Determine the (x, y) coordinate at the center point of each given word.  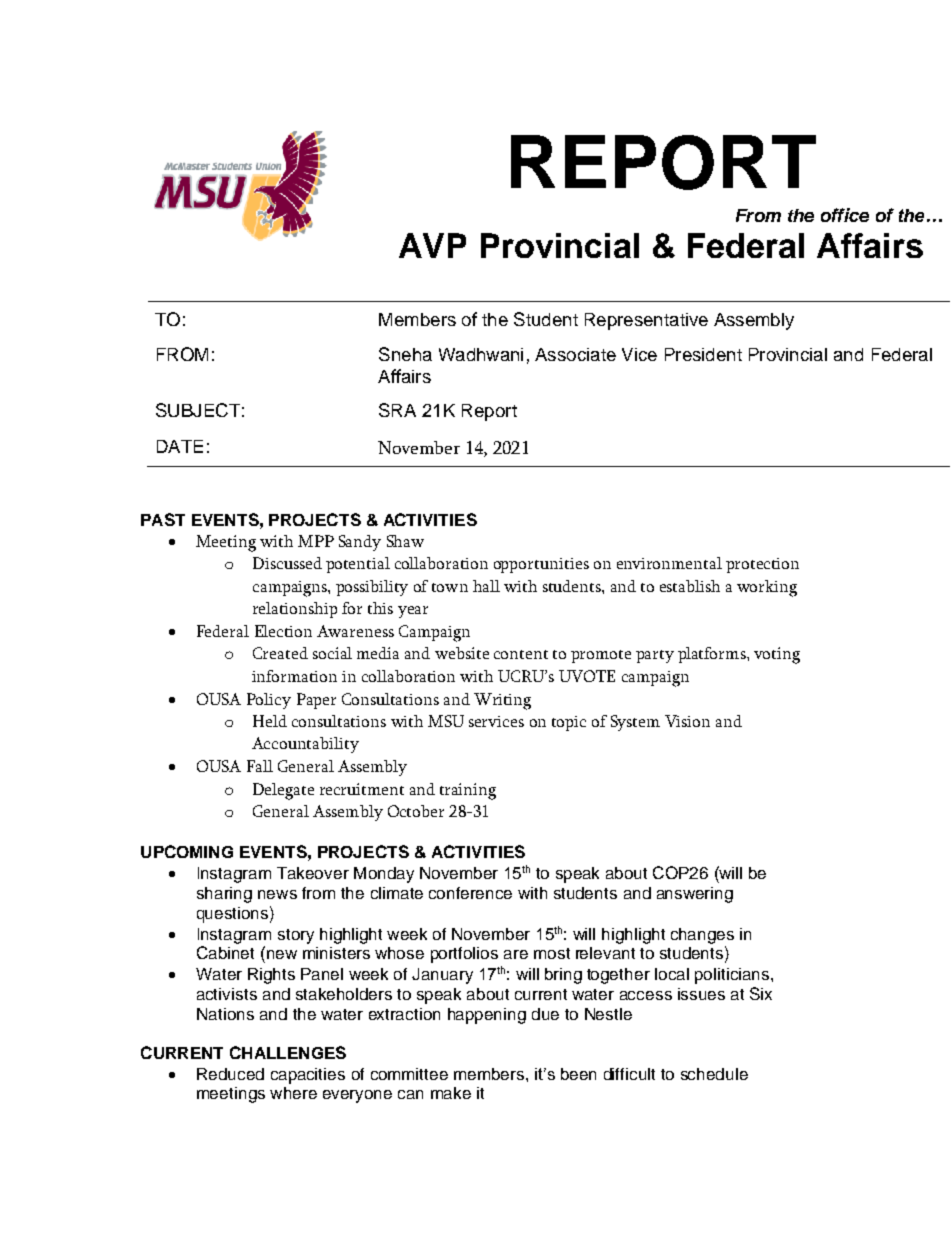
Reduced (230, 1074)
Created (280, 653)
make (451, 1093)
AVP (432, 245)
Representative (646, 321)
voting (777, 655)
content (521, 654)
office (845, 215)
